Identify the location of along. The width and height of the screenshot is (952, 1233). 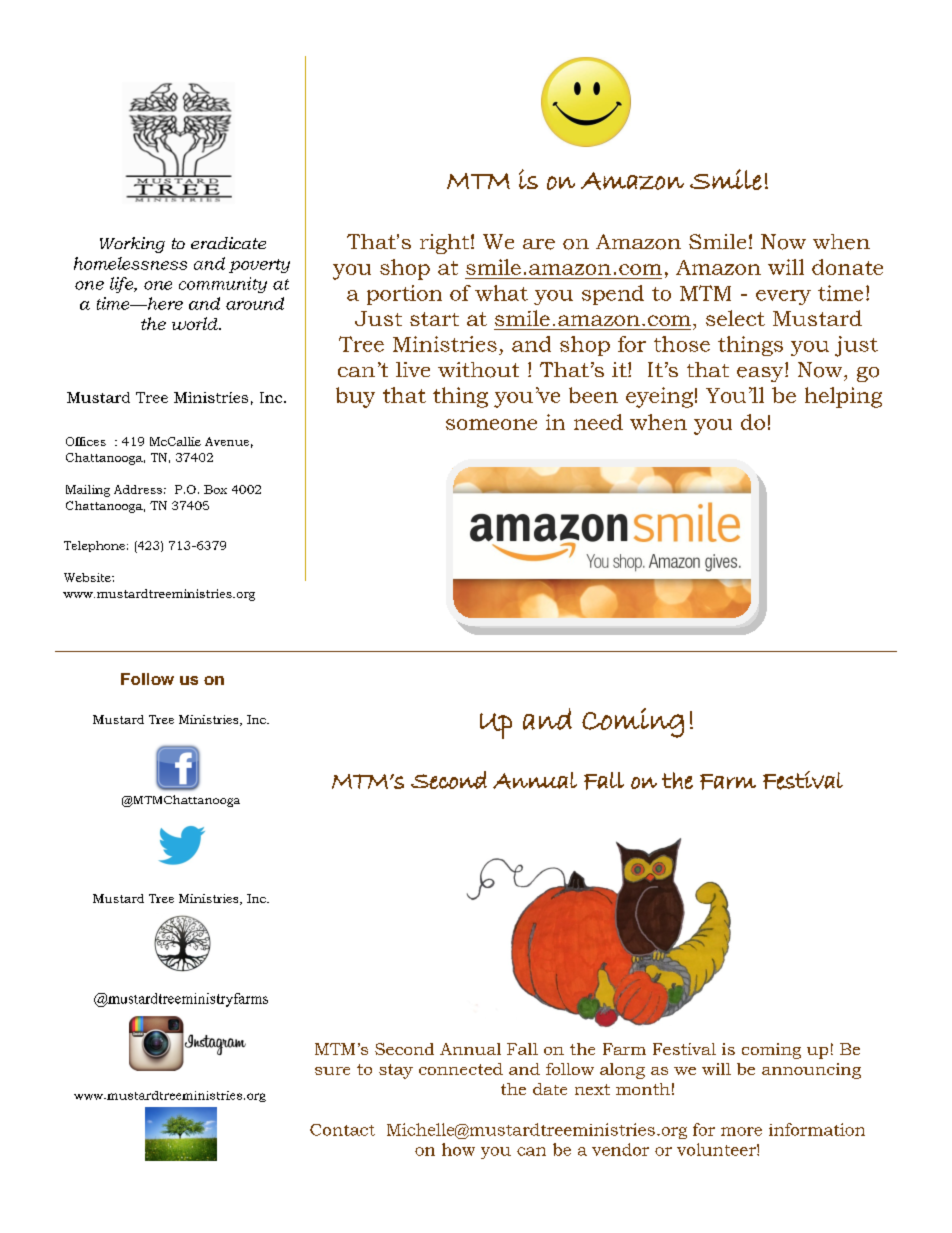
(622, 1071).
